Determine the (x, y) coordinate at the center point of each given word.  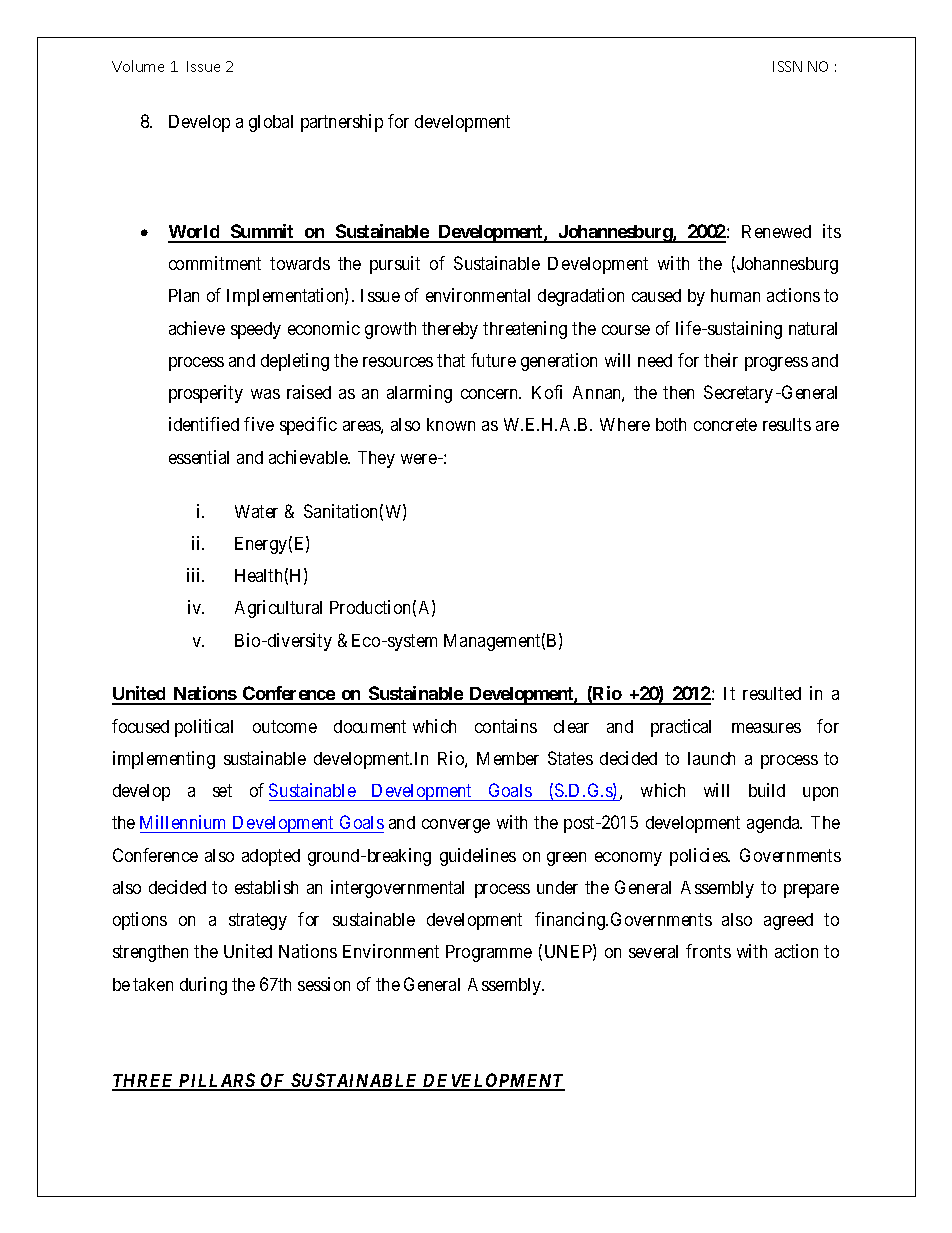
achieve (197, 328)
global (271, 123)
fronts (708, 951)
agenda (774, 824)
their (721, 360)
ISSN (787, 66)
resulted (772, 693)
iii (195, 575)
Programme (489, 953)
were (420, 459)
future (493, 360)
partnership (342, 123)
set (222, 791)
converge (456, 826)
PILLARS (217, 1081)
